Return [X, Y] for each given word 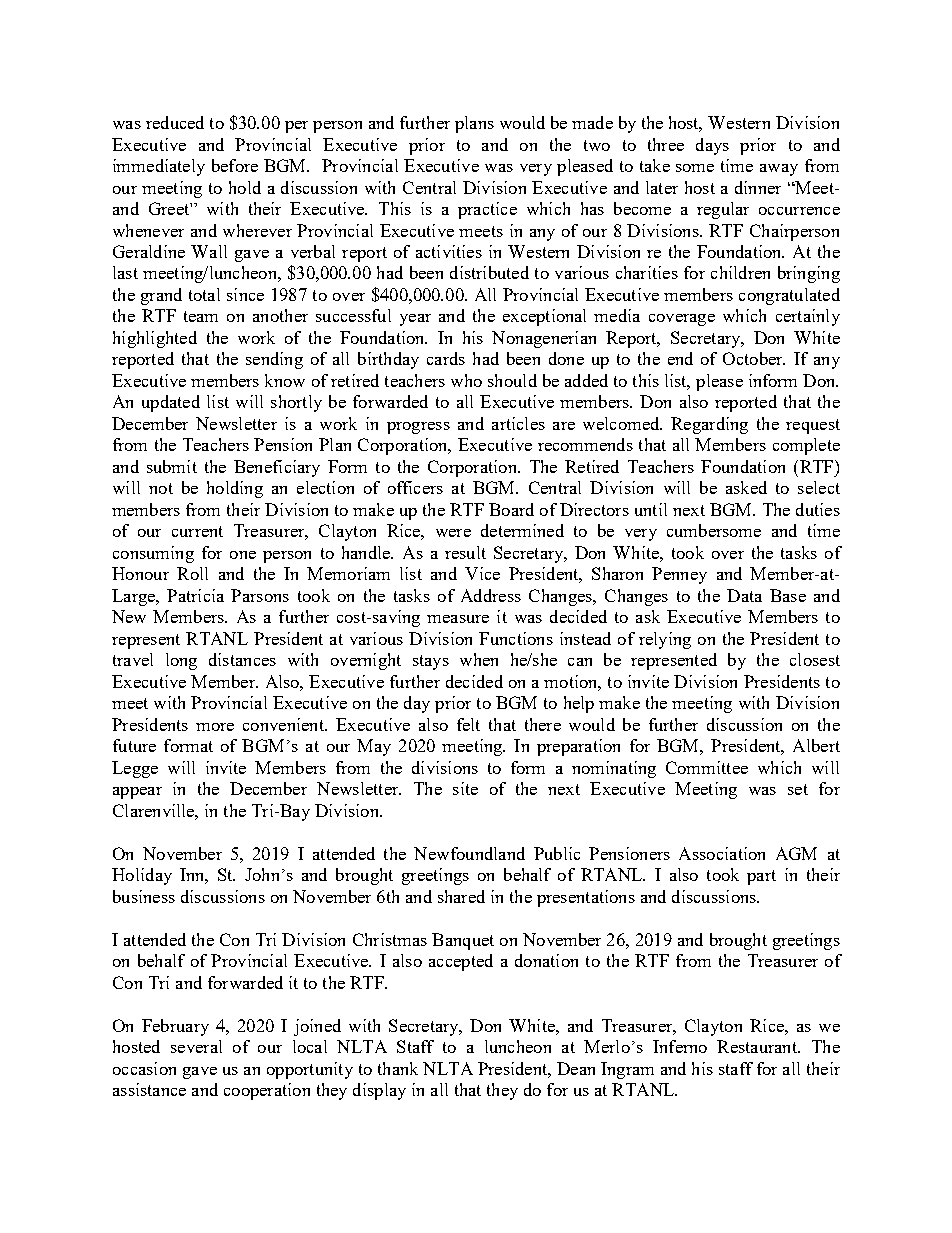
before [235, 165]
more [215, 727]
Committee [707, 767]
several [196, 1046]
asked [746, 487]
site [465, 788]
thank [398, 1068]
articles [518, 423]
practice [487, 210]
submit [172, 466]
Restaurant [758, 1046]
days [712, 146]
